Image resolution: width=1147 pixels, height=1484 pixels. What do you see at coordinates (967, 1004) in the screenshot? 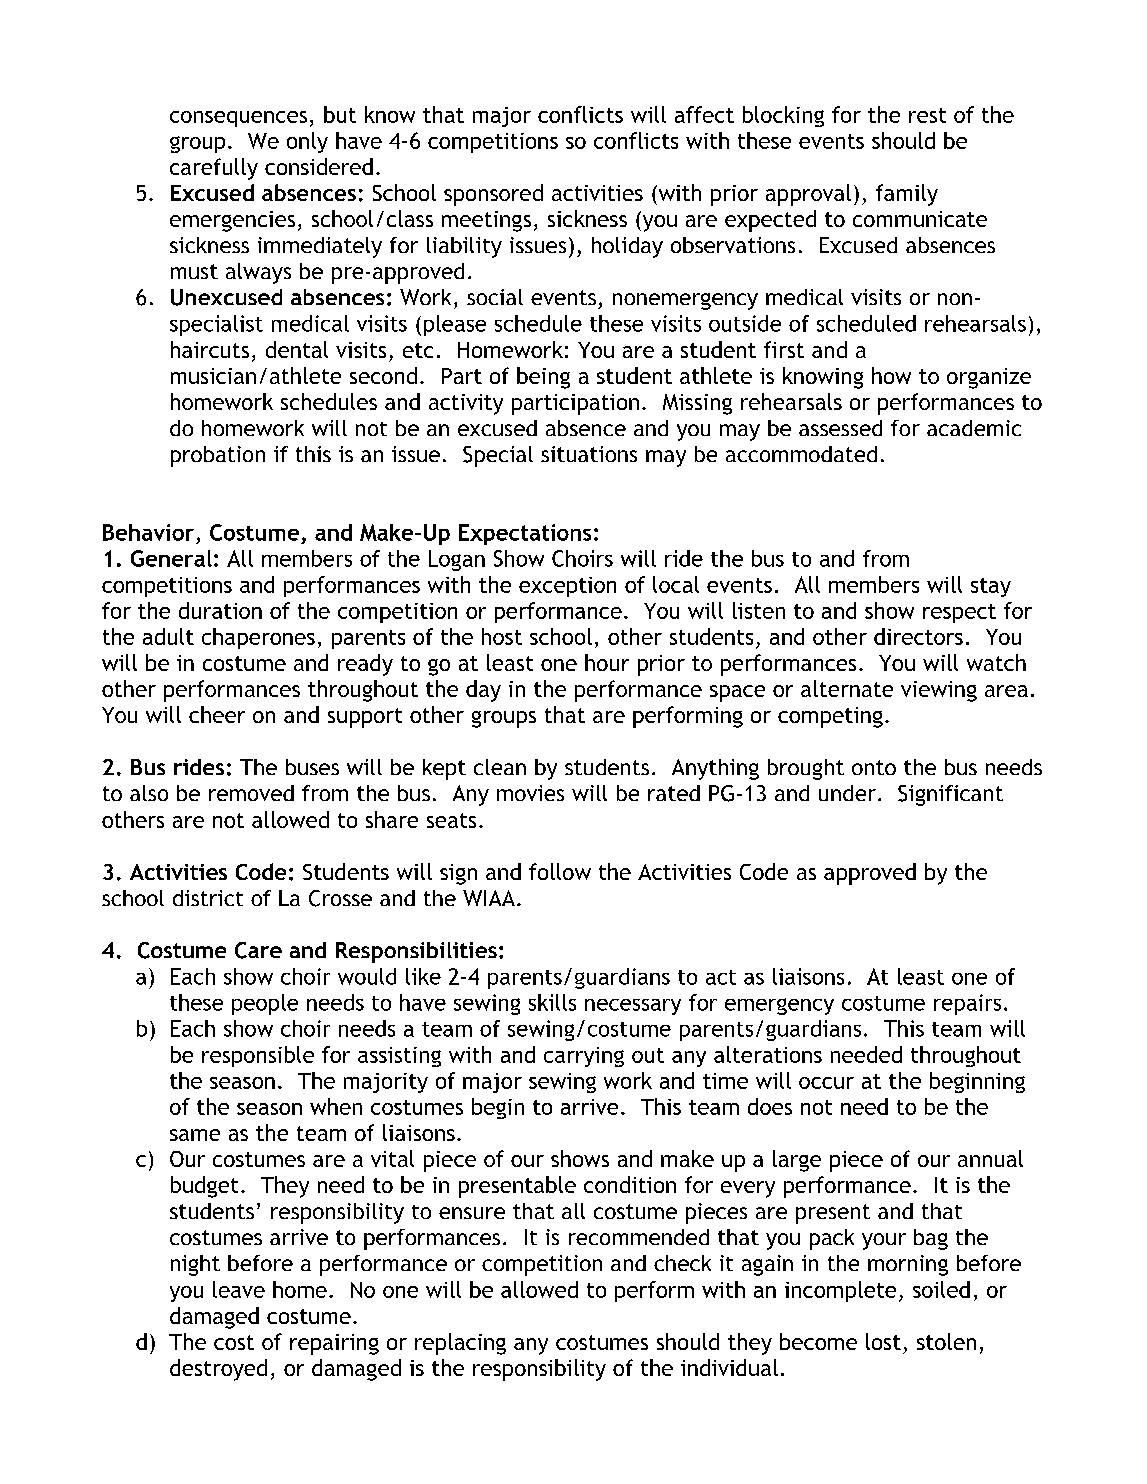
I see `repairs` at bounding box center [967, 1004].
